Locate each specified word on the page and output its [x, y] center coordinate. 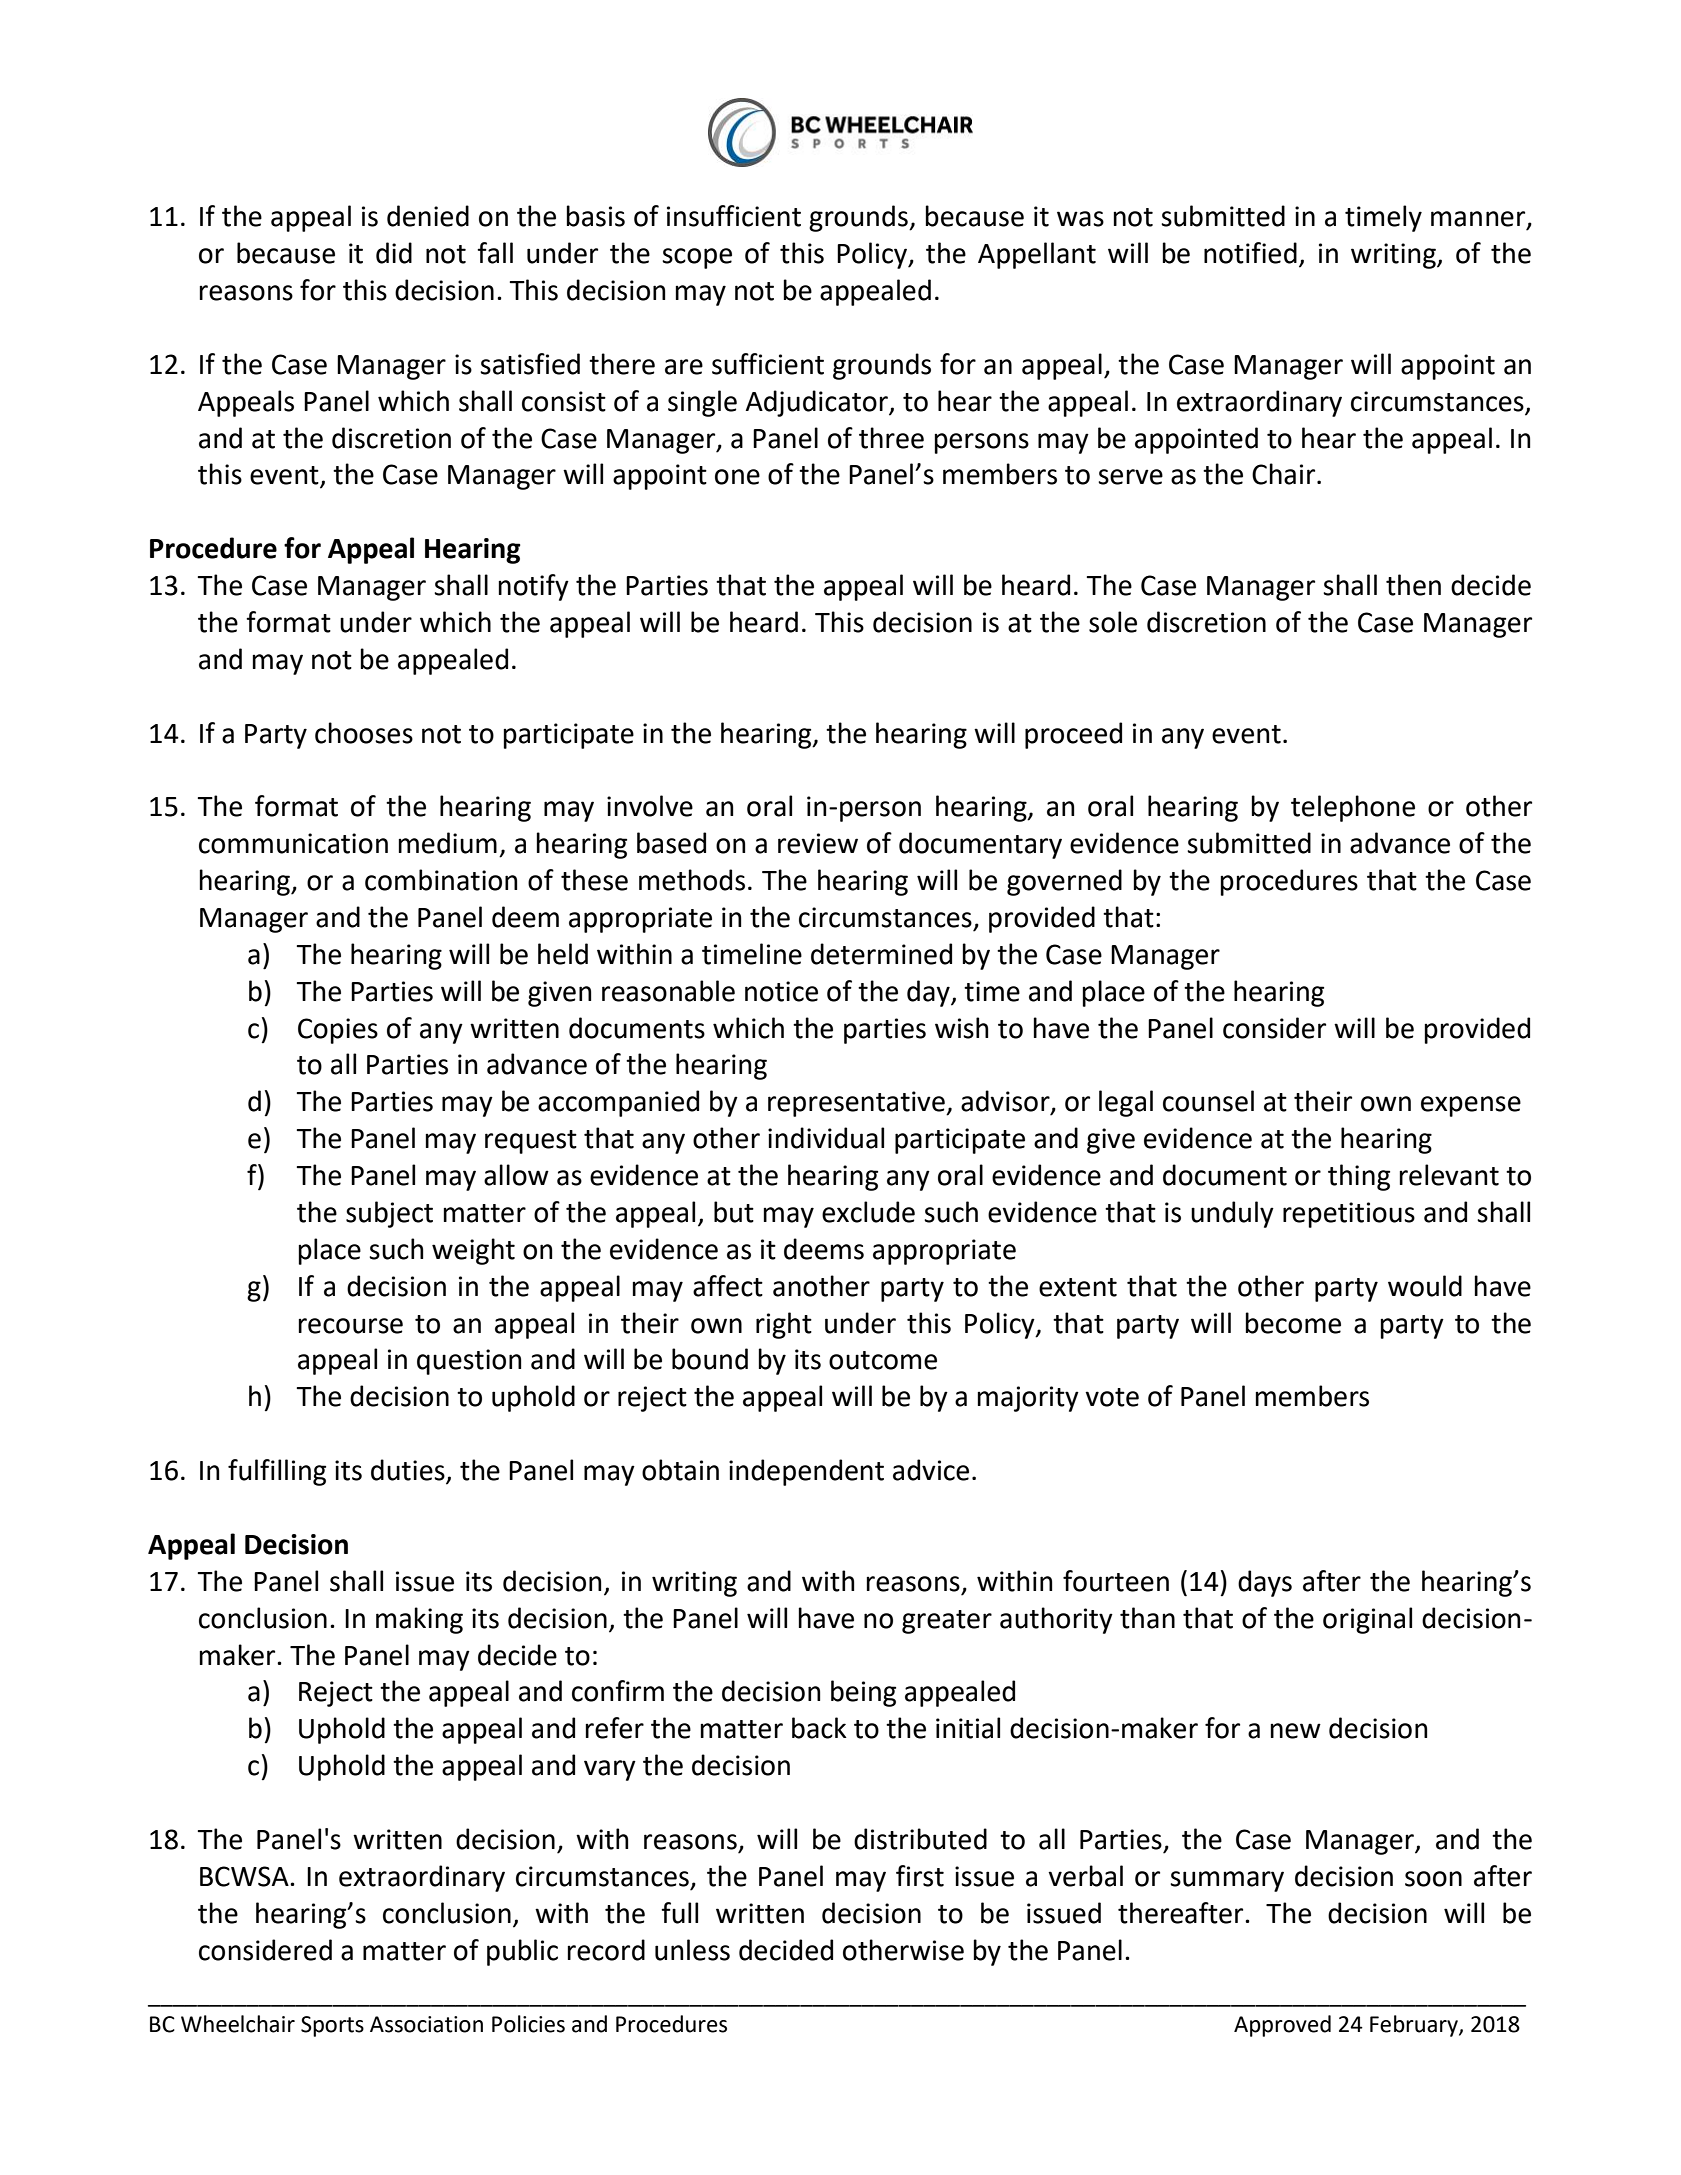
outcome [883, 1360]
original [1367, 1620]
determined [881, 954]
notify [533, 587]
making [419, 1620]
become [1293, 1323]
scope [697, 258]
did [394, 253]
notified [1250, 253]
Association [426, 2024]
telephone [1353, 808]
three [891, 438]
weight [473, 1251]
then [1413, 585]
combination [441, 880]
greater [947, 1622]
